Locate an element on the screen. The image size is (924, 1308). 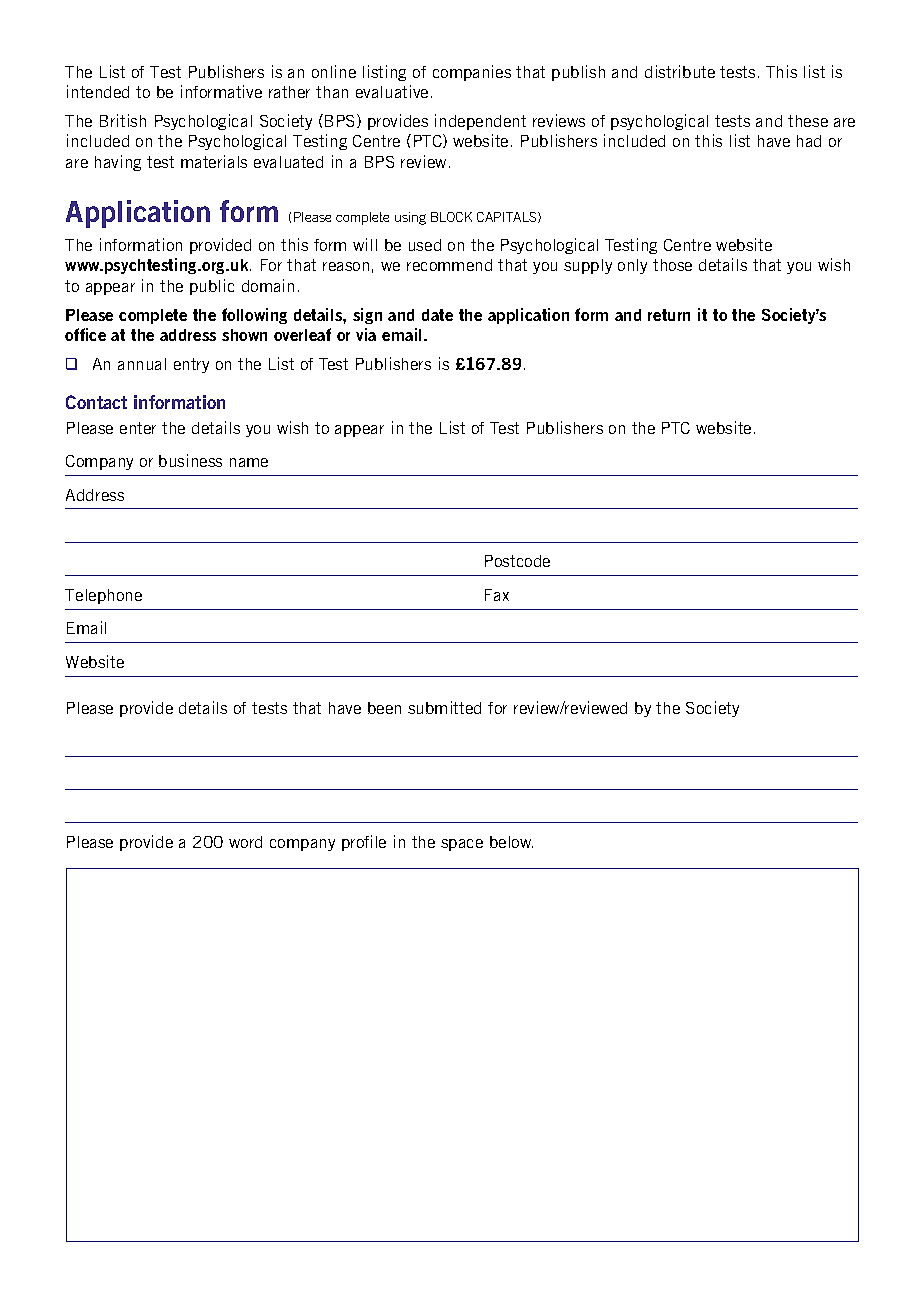
been is located at coordinates (384, 708).
